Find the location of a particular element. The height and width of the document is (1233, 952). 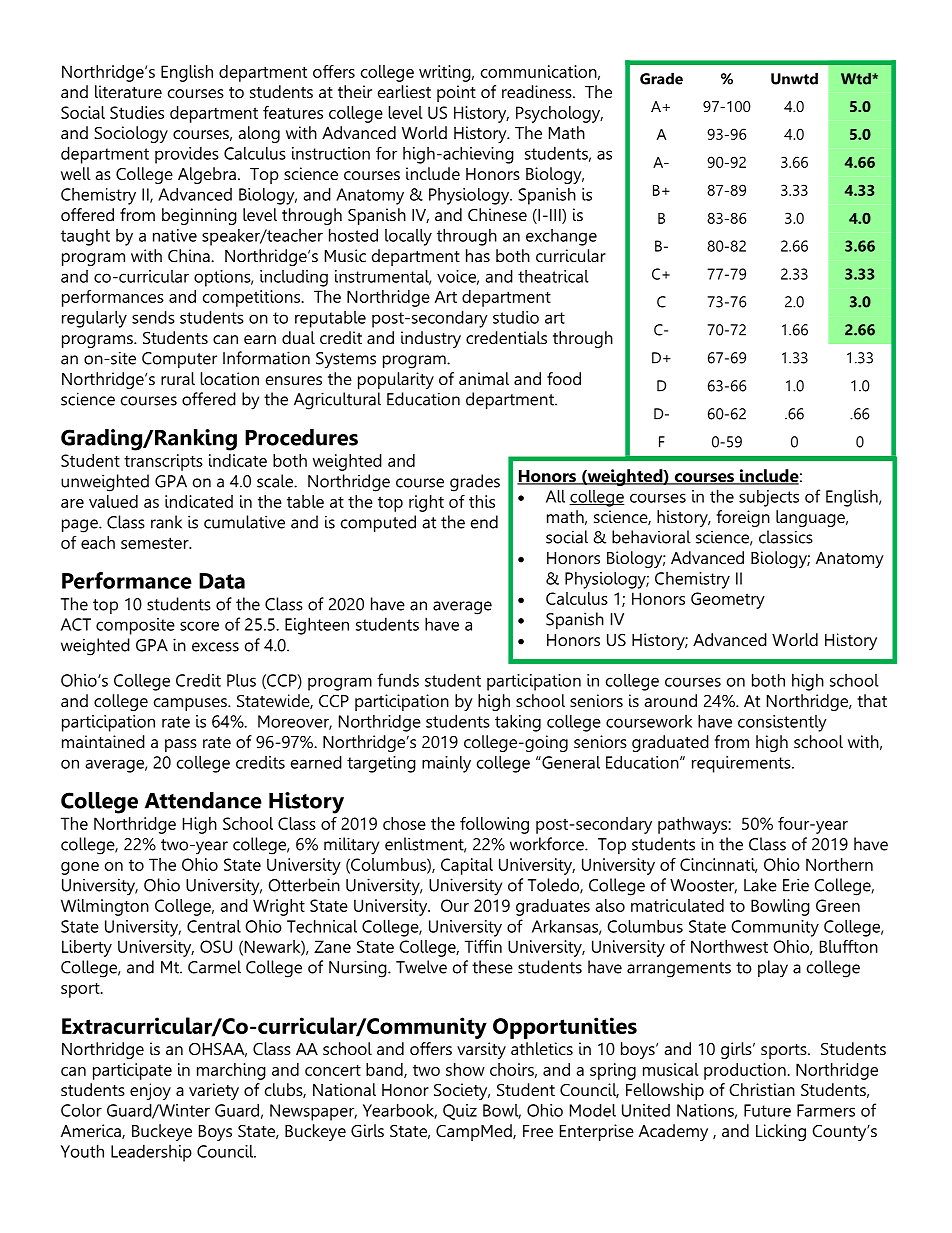

sends is located at coordinates (153, 317).
